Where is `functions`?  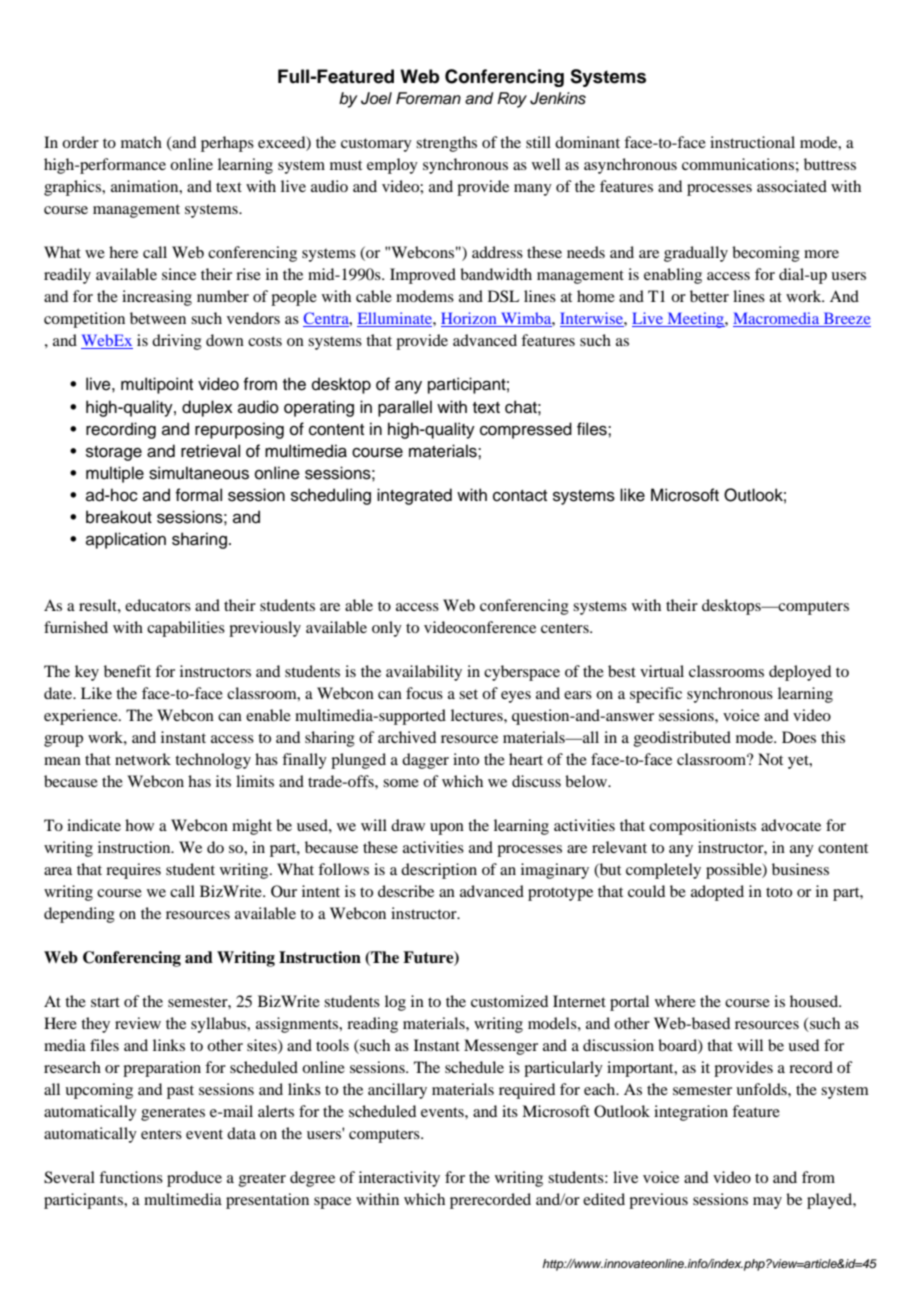 functions is located at coordinates (131, 1177).
